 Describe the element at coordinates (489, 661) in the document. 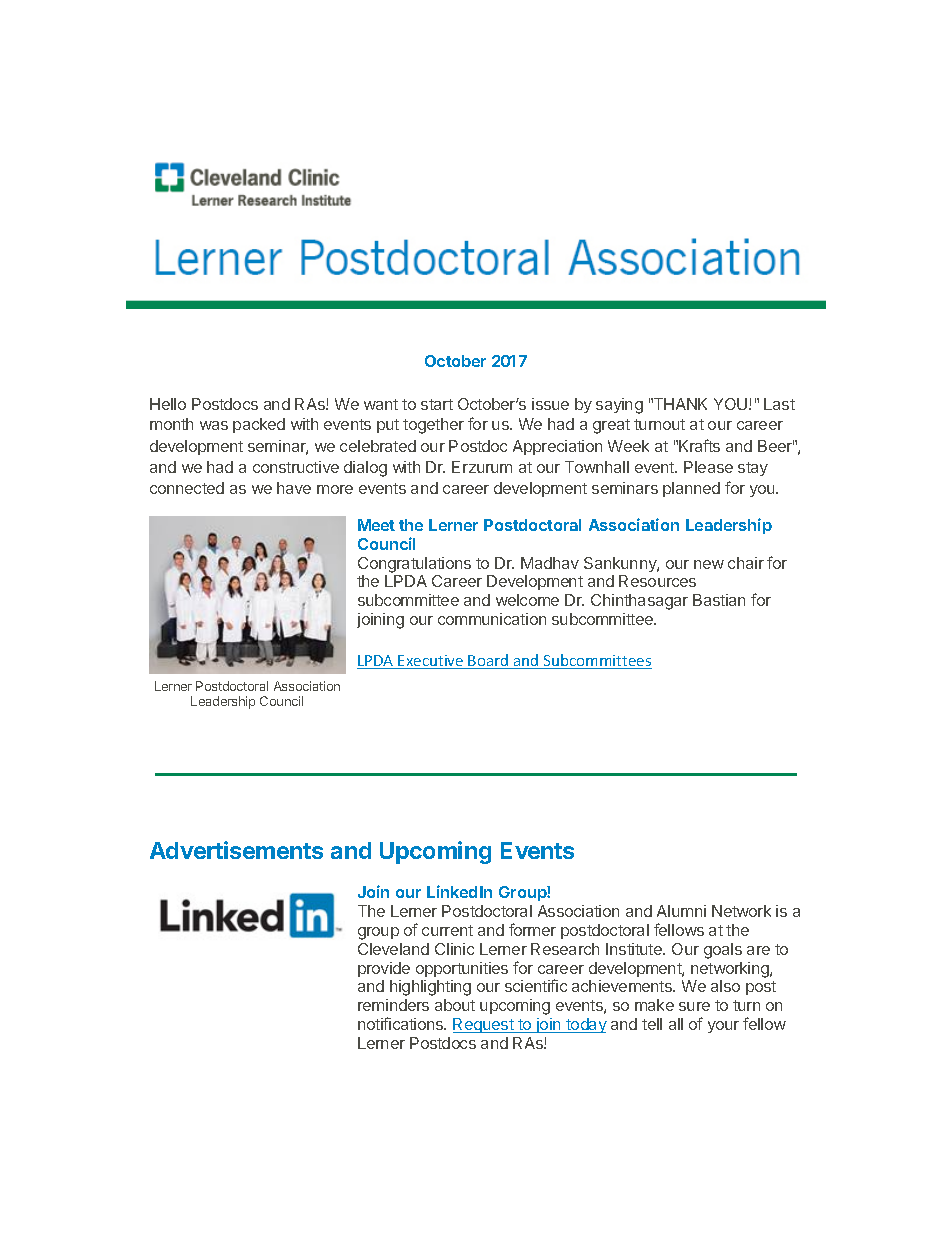

I see `Board` at that location.
